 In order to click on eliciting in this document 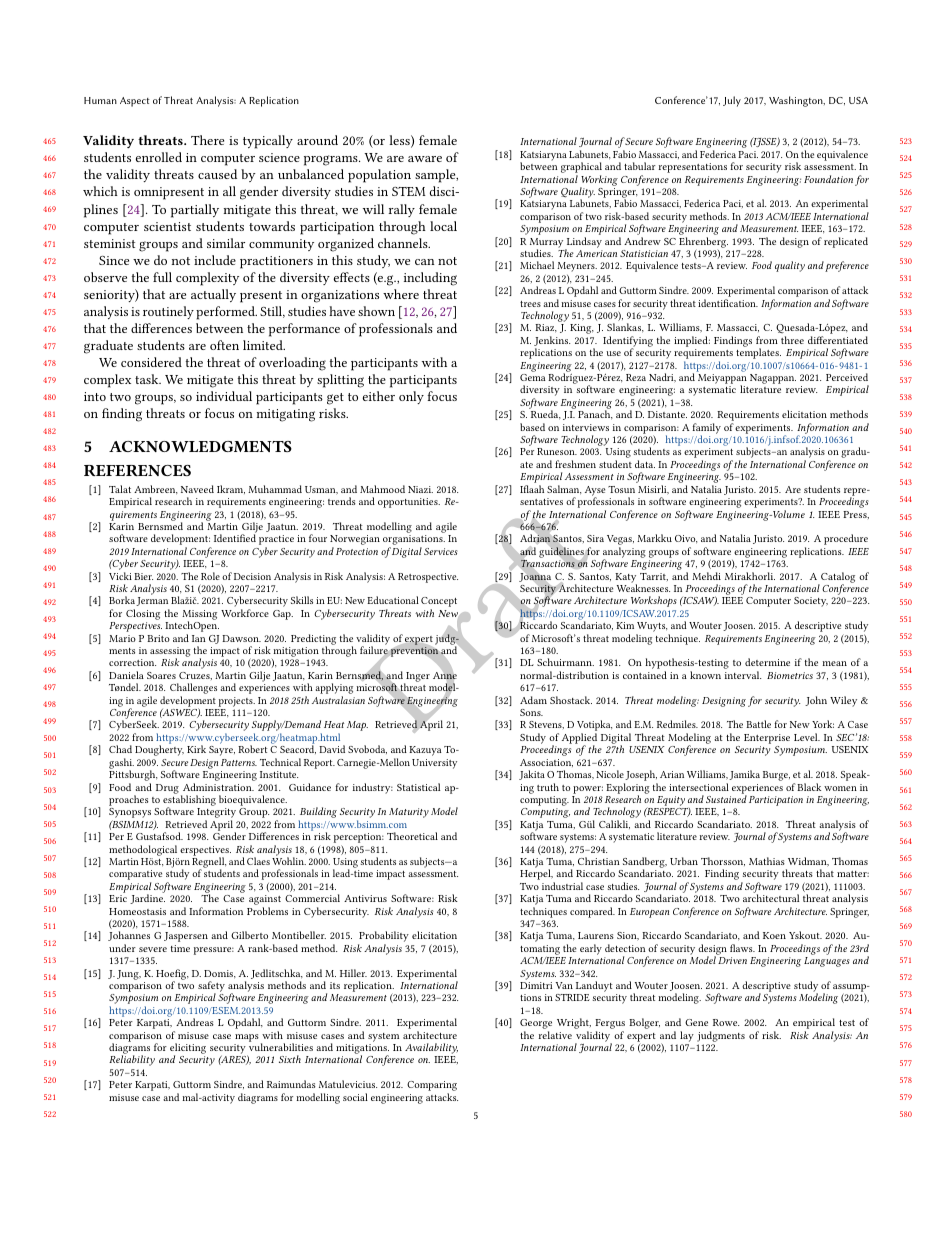, I will do `click(188, 1050)`.
